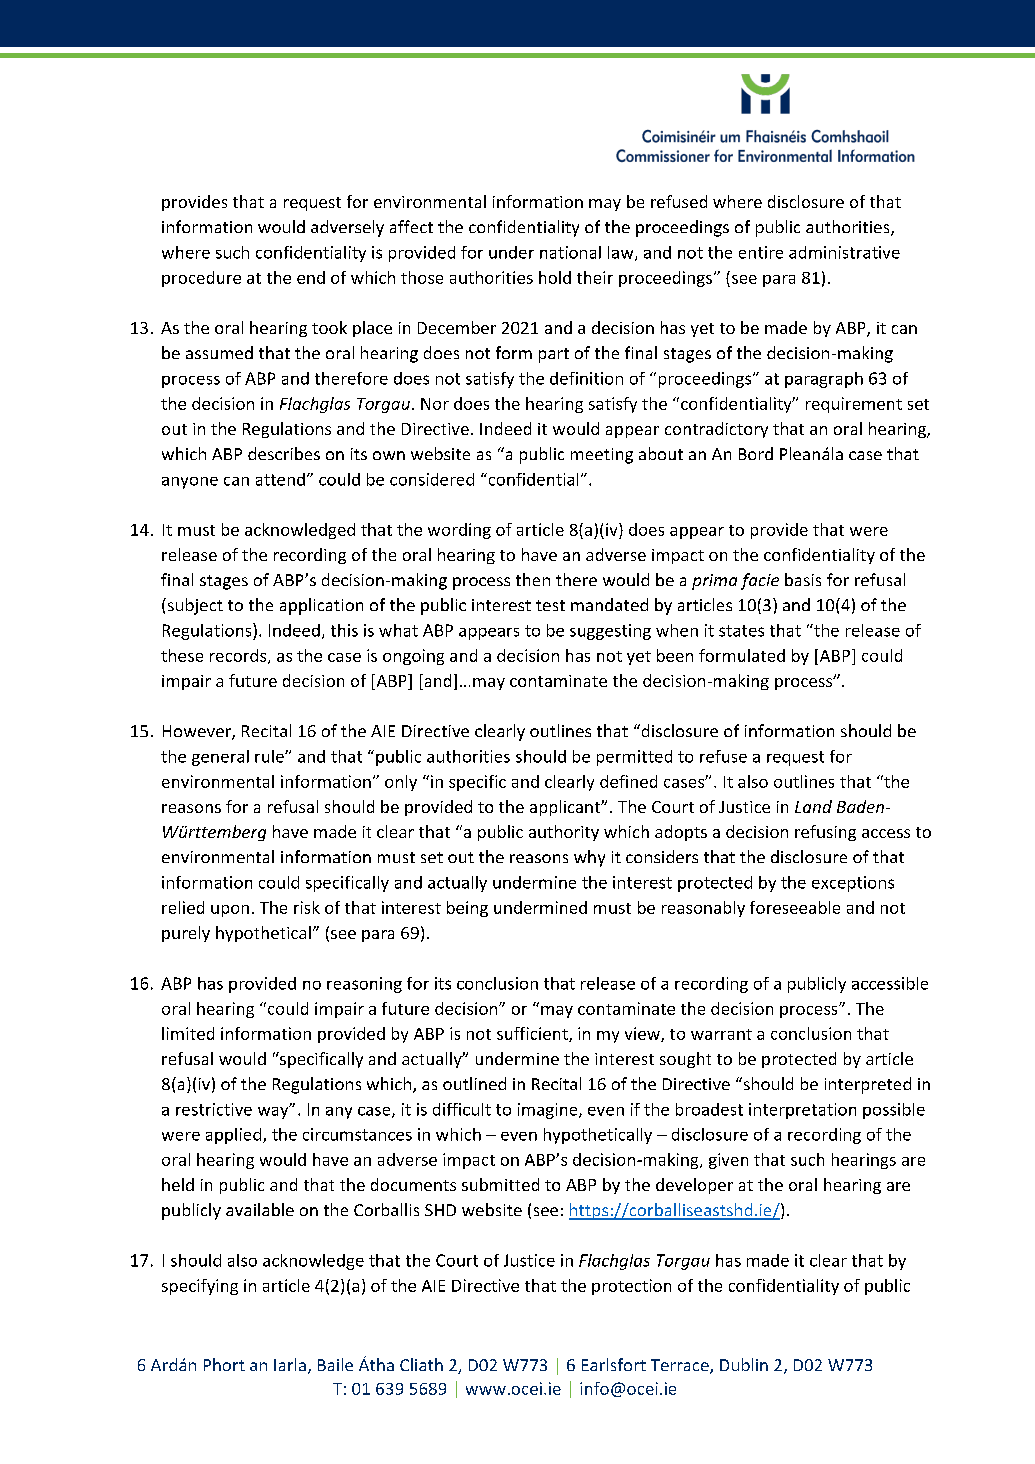 This image has width=1035, height=1464. I want to click on attend, so click(280, 479).
